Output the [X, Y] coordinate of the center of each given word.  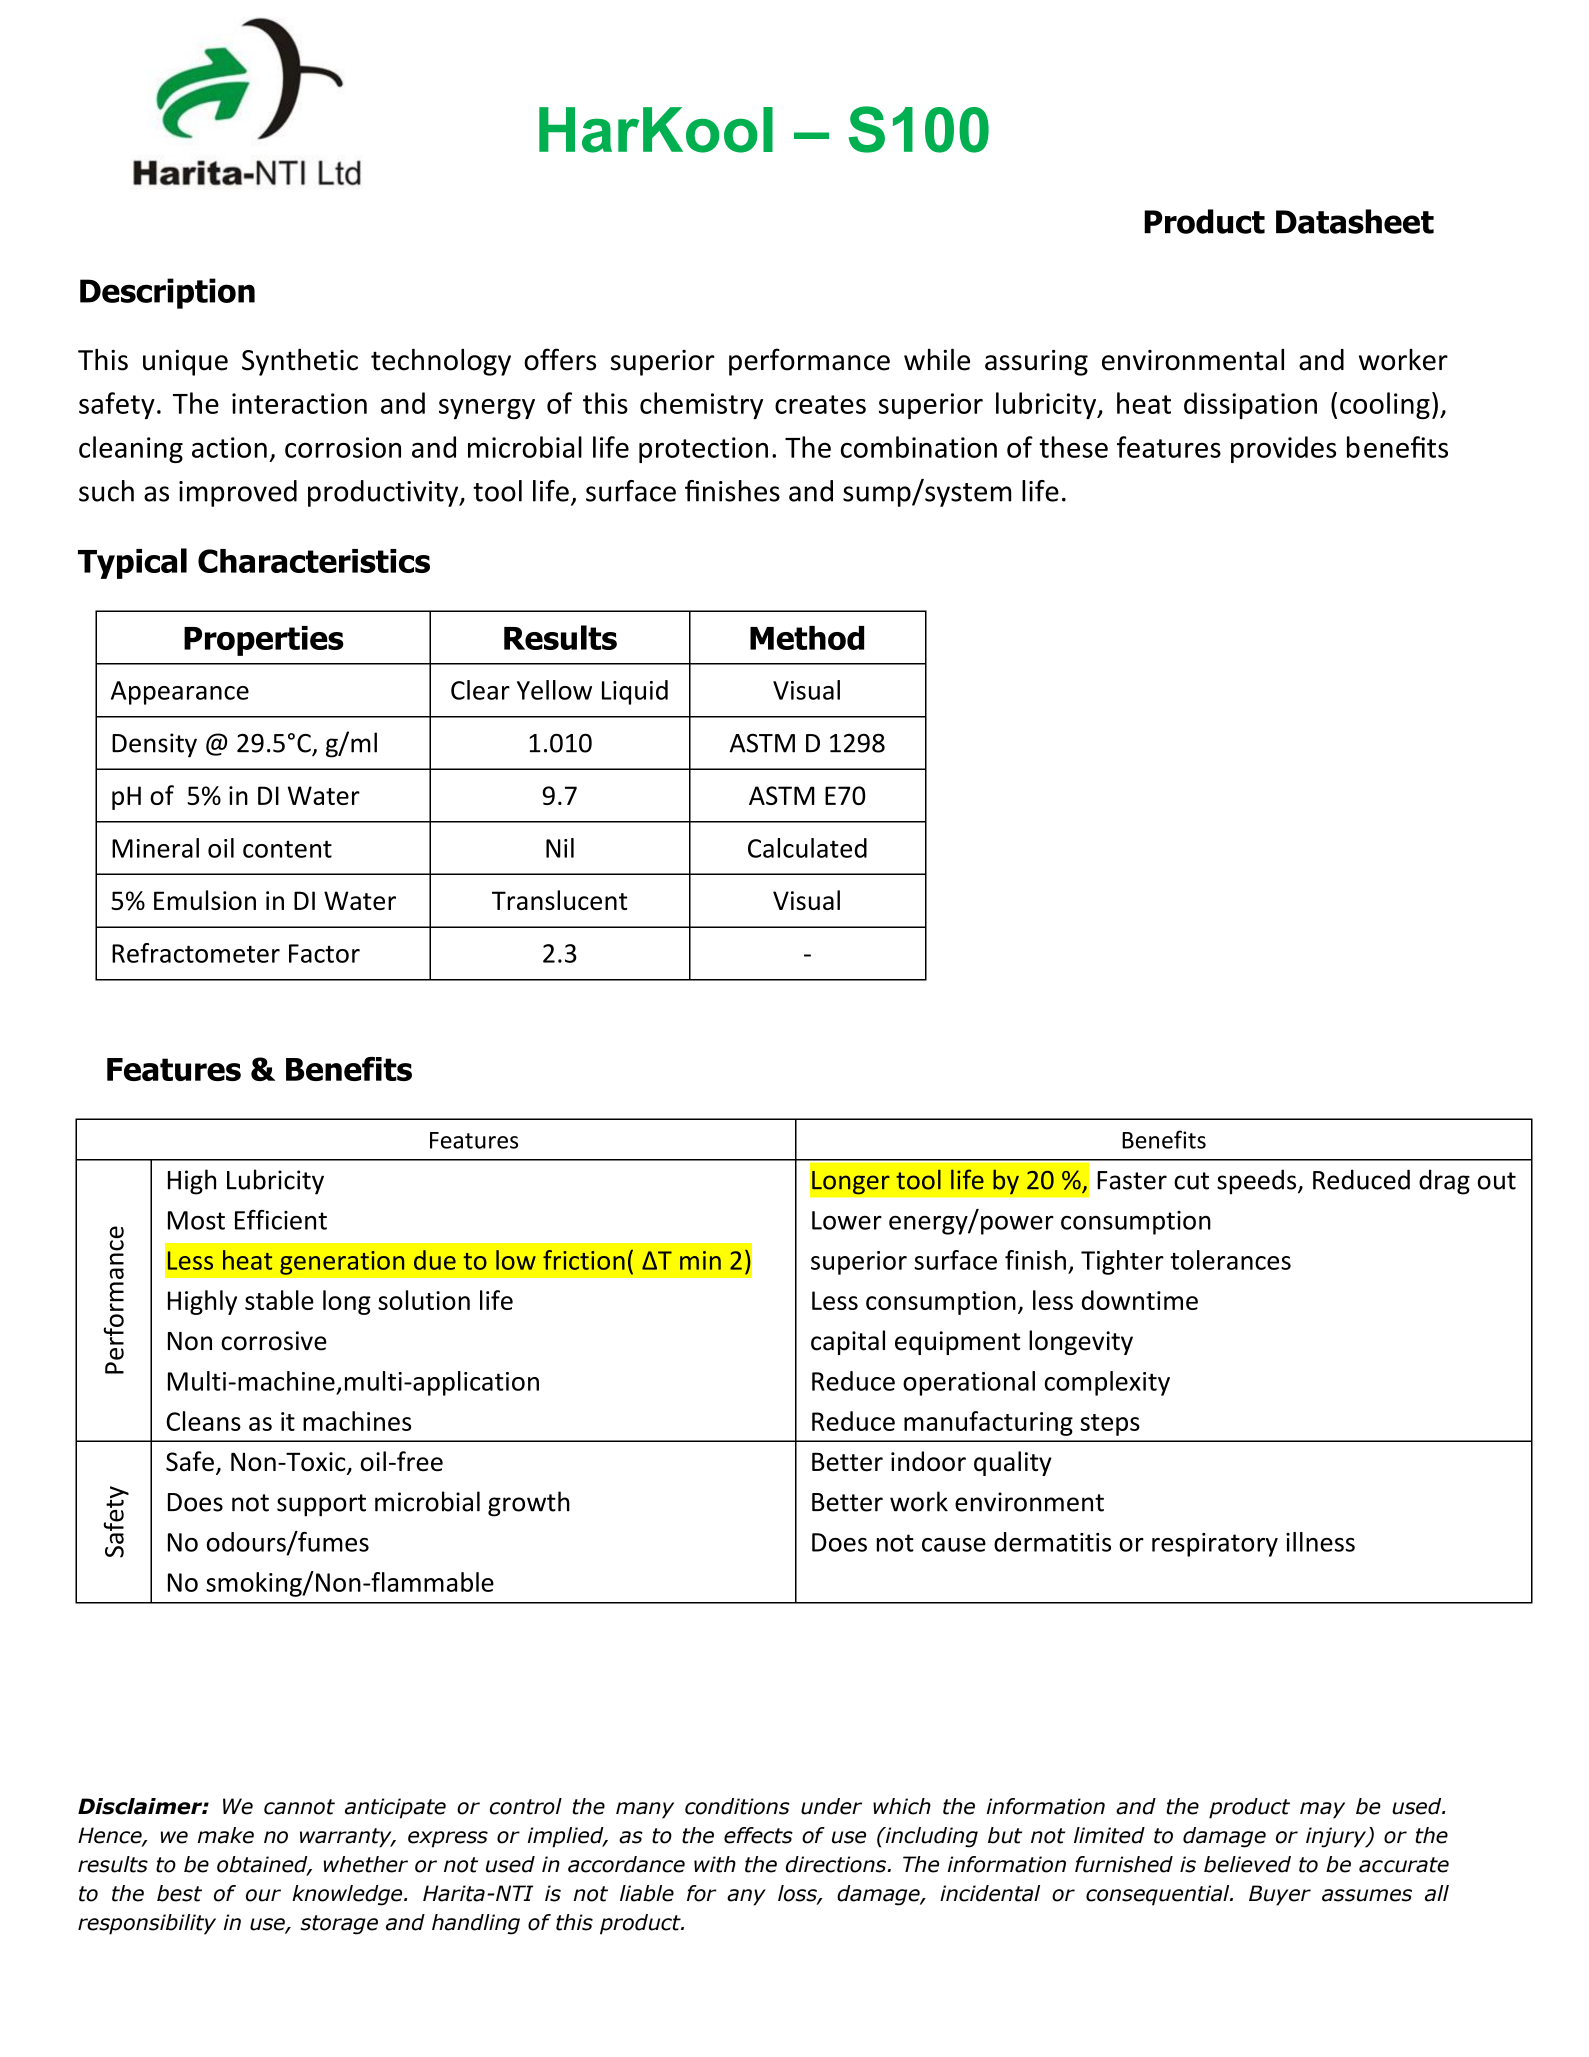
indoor [928, 1461]
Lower [847, 1220]
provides [1283, 449]
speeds [1258, 1182]
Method [807, 638]
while [937, 359]
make [226, 1835]
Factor [324, 953]
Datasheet [1355, 221]
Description [167, 293]
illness [1320, 1542]
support [321, 1505]
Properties [264, 641]
